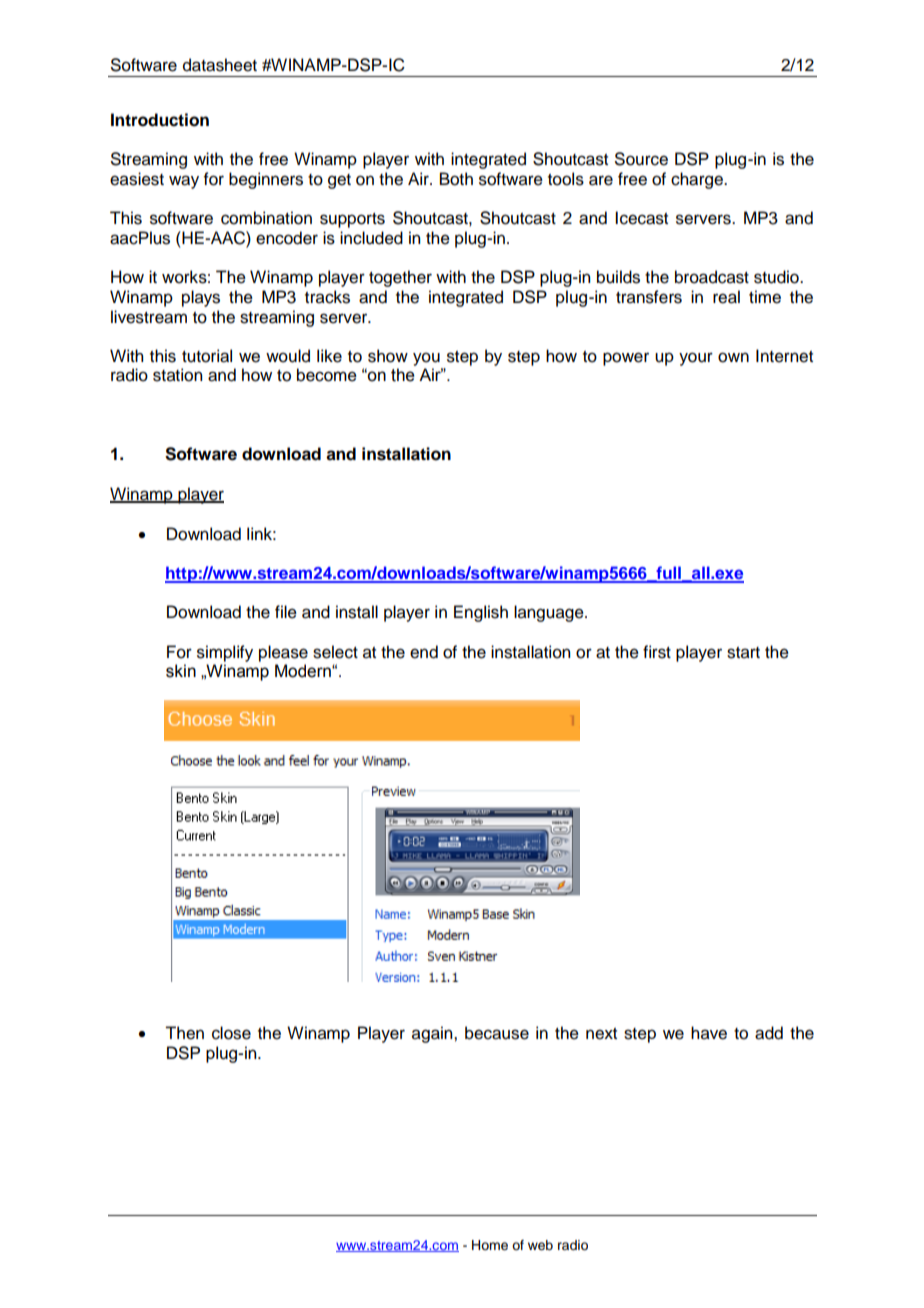 Image resolution: width=924 pixels, height=1308 pixels. What do you see at coordinates (698, 180) in the screenshot?
I see `charge` at bounding box center [698, 180].
